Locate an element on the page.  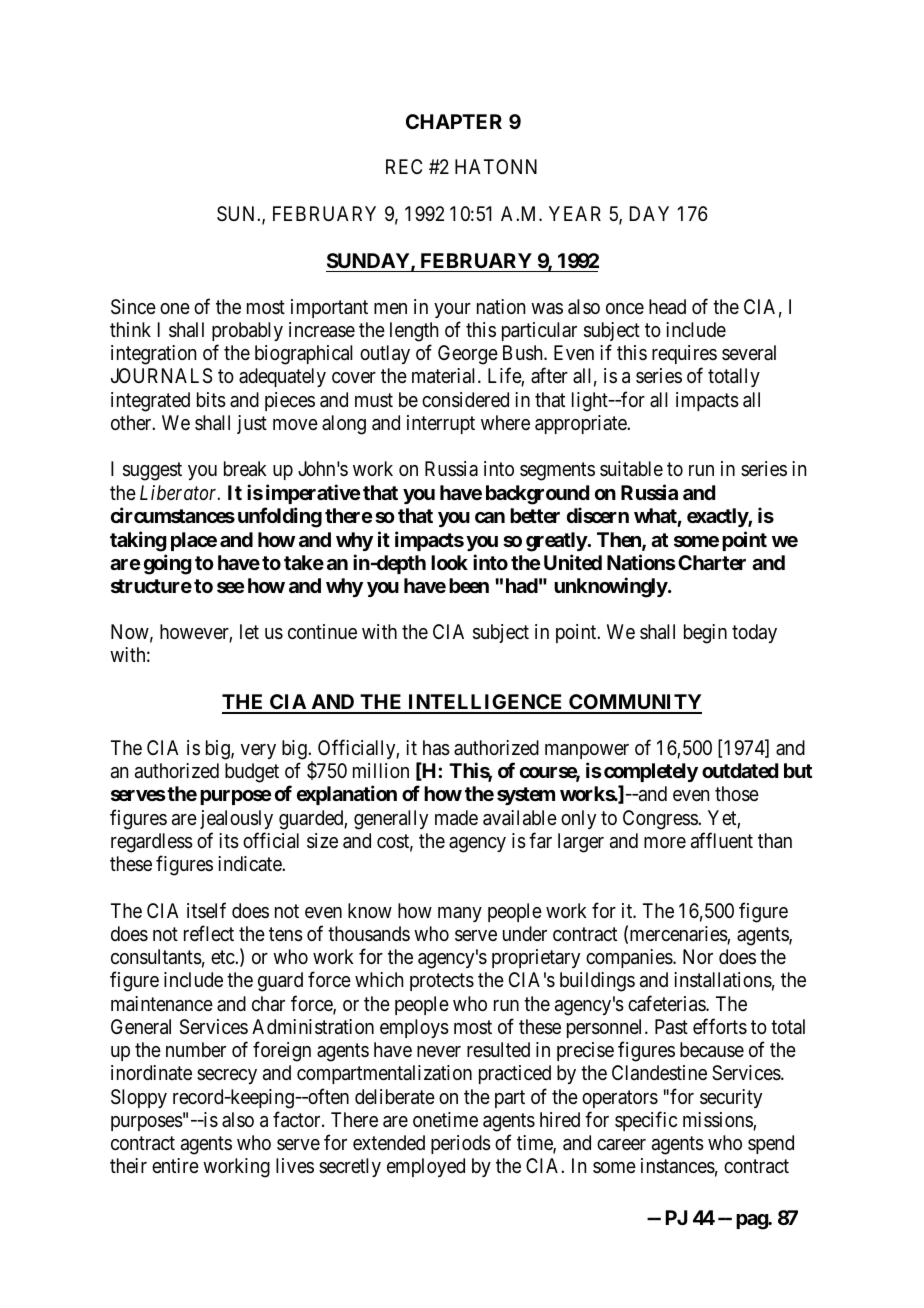
itself is located at coordinates (206, 910).
